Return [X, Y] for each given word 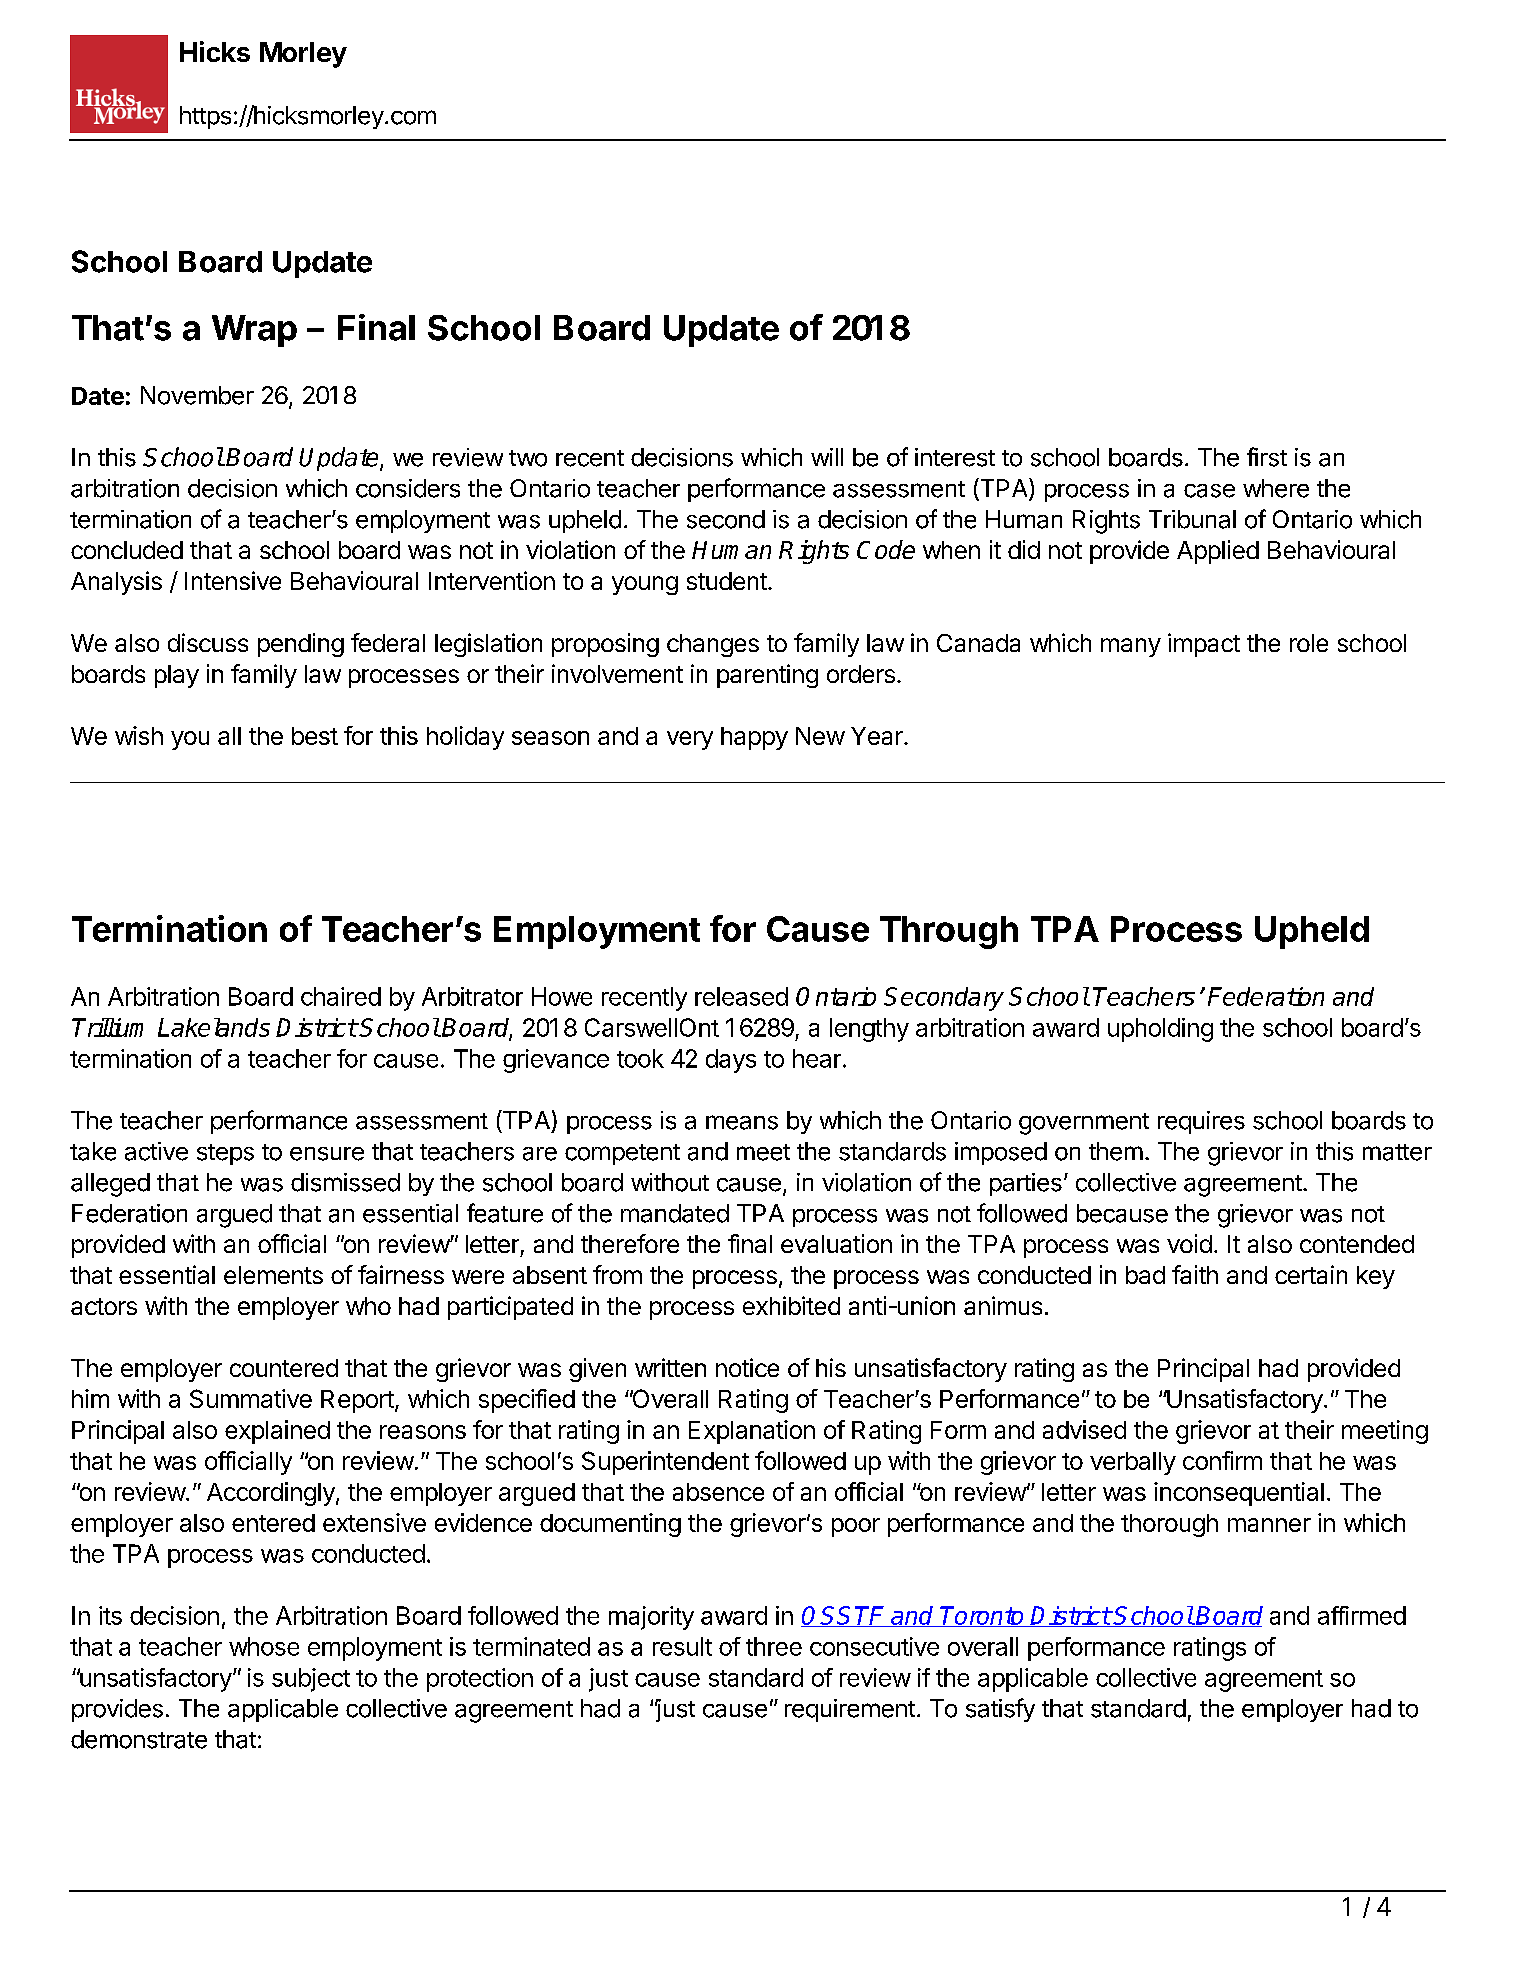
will [827, 457]
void [1189, 1243]
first [1267, 457]
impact [1204, 645]
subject [311, 1680]
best [315, 736]
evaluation [836, 1243]
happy [754, 738]
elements [273, 1275]
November [197, 395]
